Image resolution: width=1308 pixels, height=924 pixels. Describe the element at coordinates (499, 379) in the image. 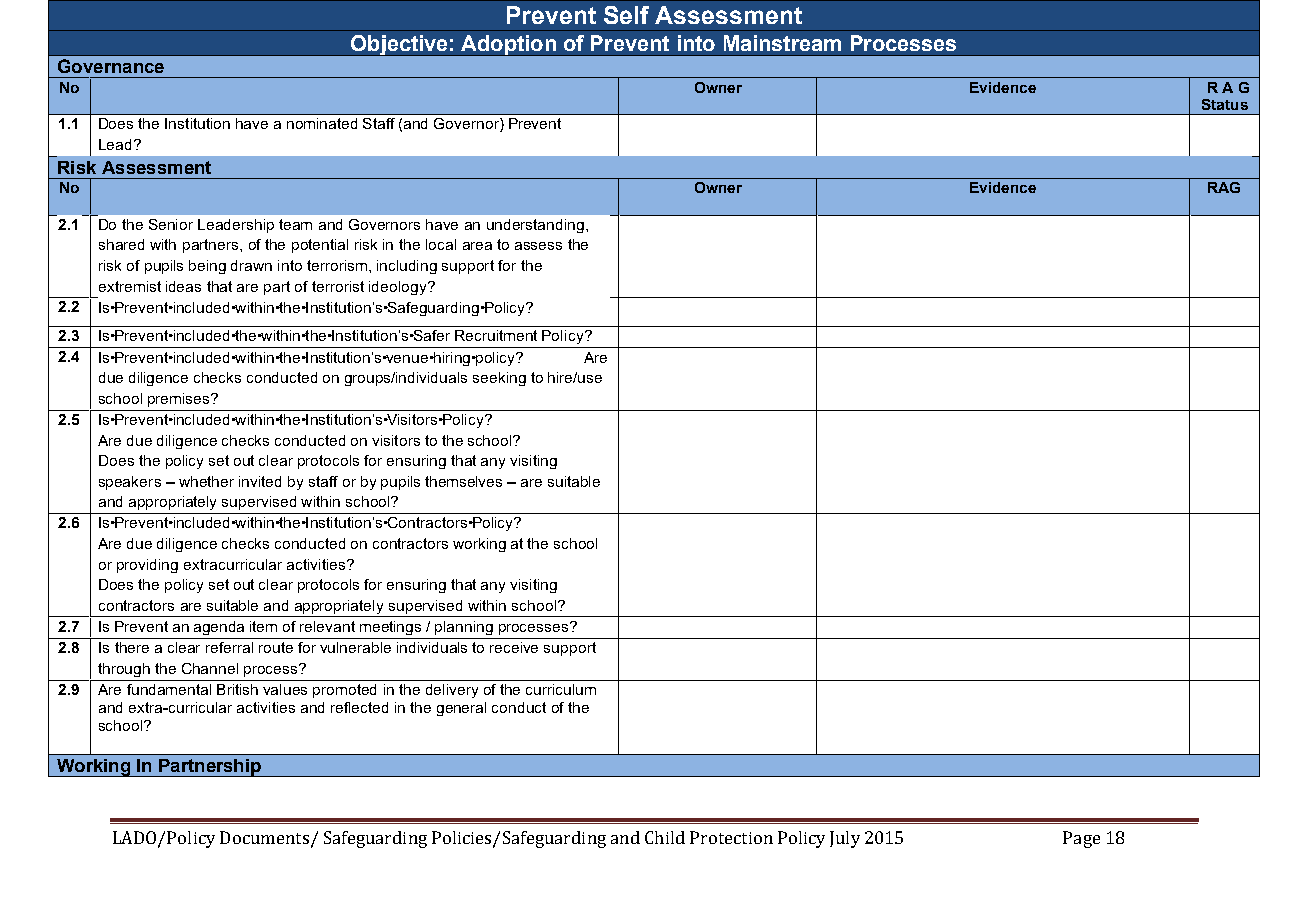

I see `seeking` at that location.
